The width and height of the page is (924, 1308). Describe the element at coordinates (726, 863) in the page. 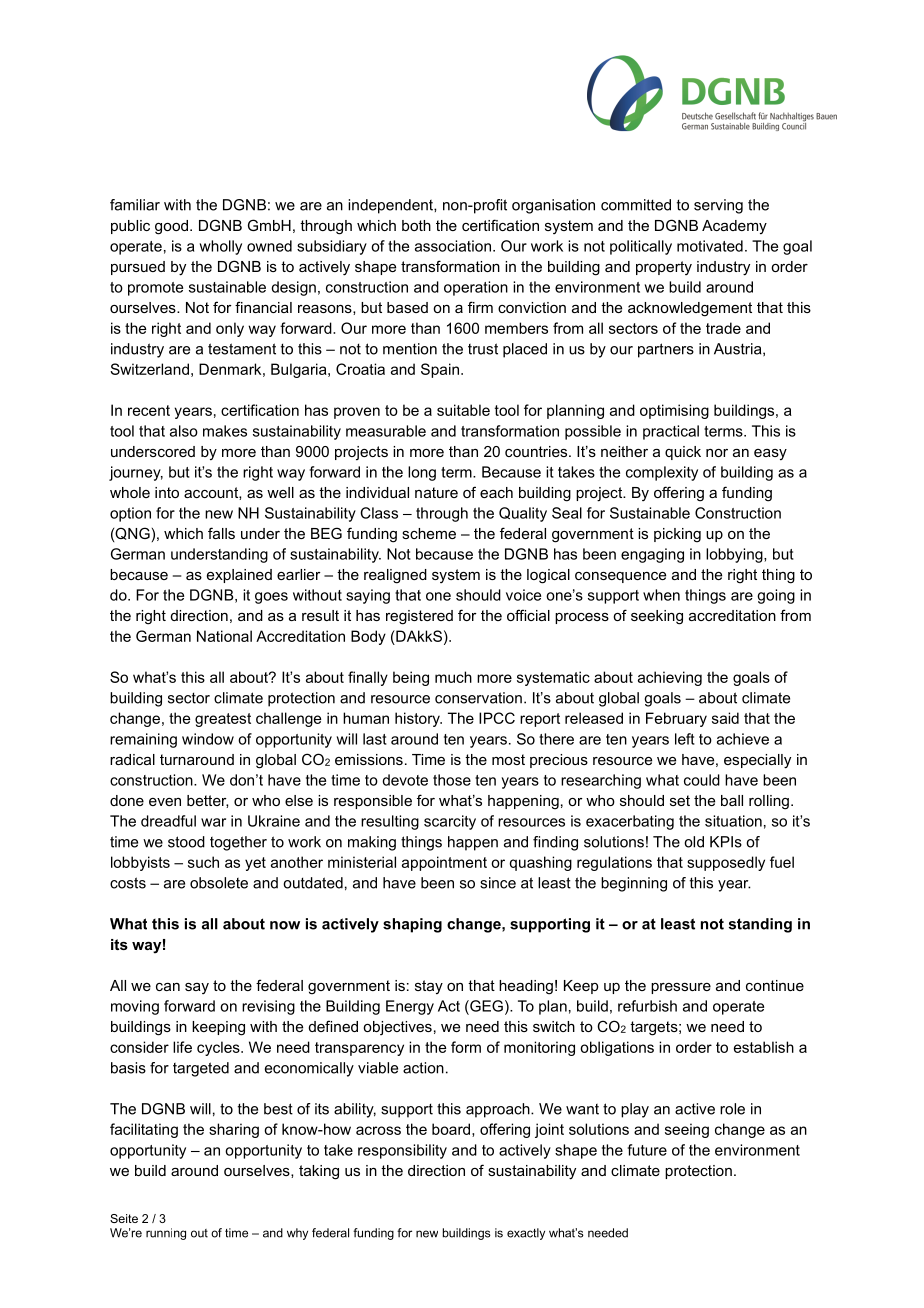

I see `supposedly` at that location.
